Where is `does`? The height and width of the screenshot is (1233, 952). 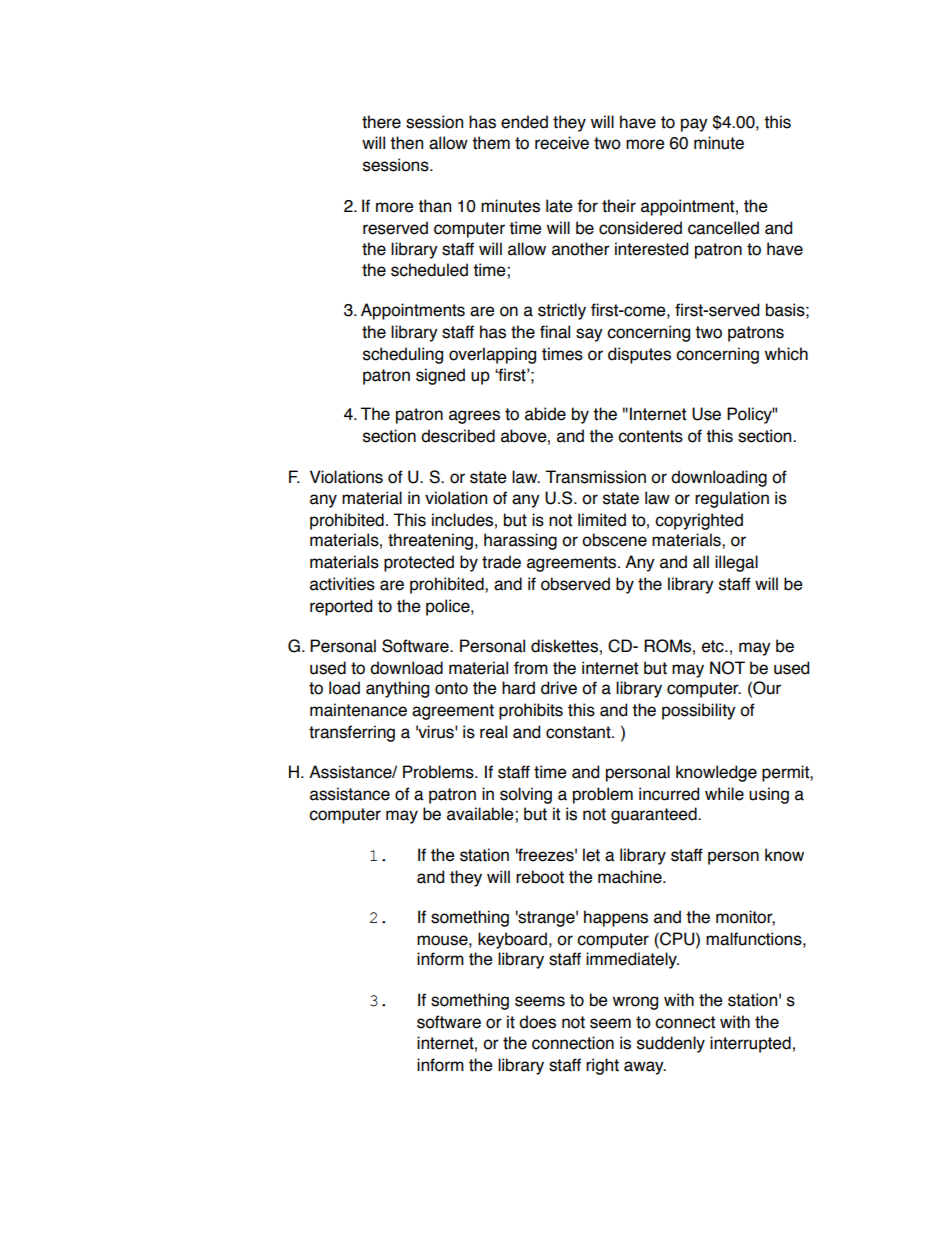
does is located at coordinates (537, 1022).
